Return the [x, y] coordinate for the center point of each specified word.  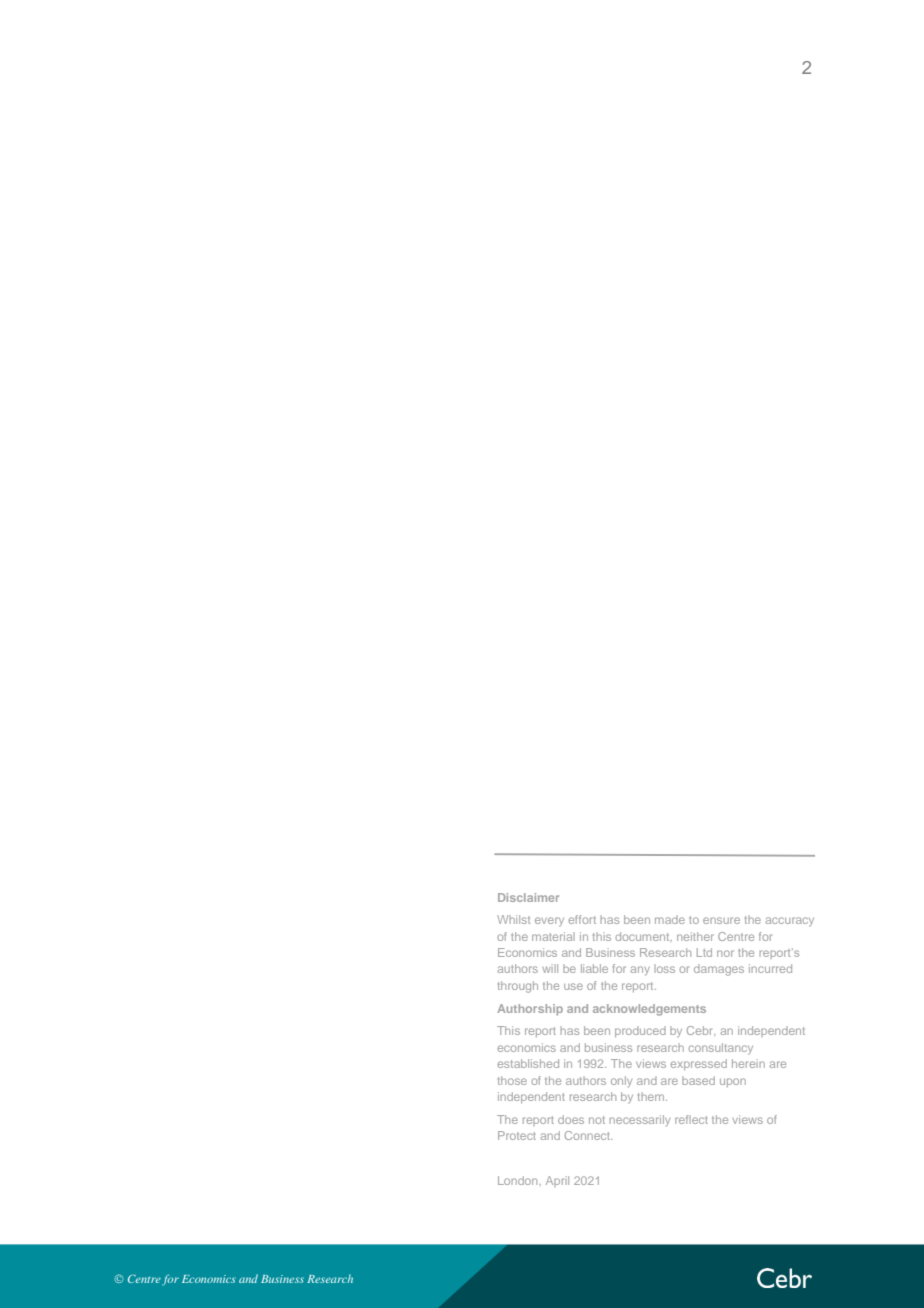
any [640, 971]
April [557, 1181]
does [571, 1119]
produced [640, 1031]
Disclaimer [528, 897]
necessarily [639, 1120]
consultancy [721, 1049]
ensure [721, 920]
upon [733, 1082]
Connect [588, 1135]
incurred [770, 968]
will [550, 968]
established [528, 1063]
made [670, 919]
